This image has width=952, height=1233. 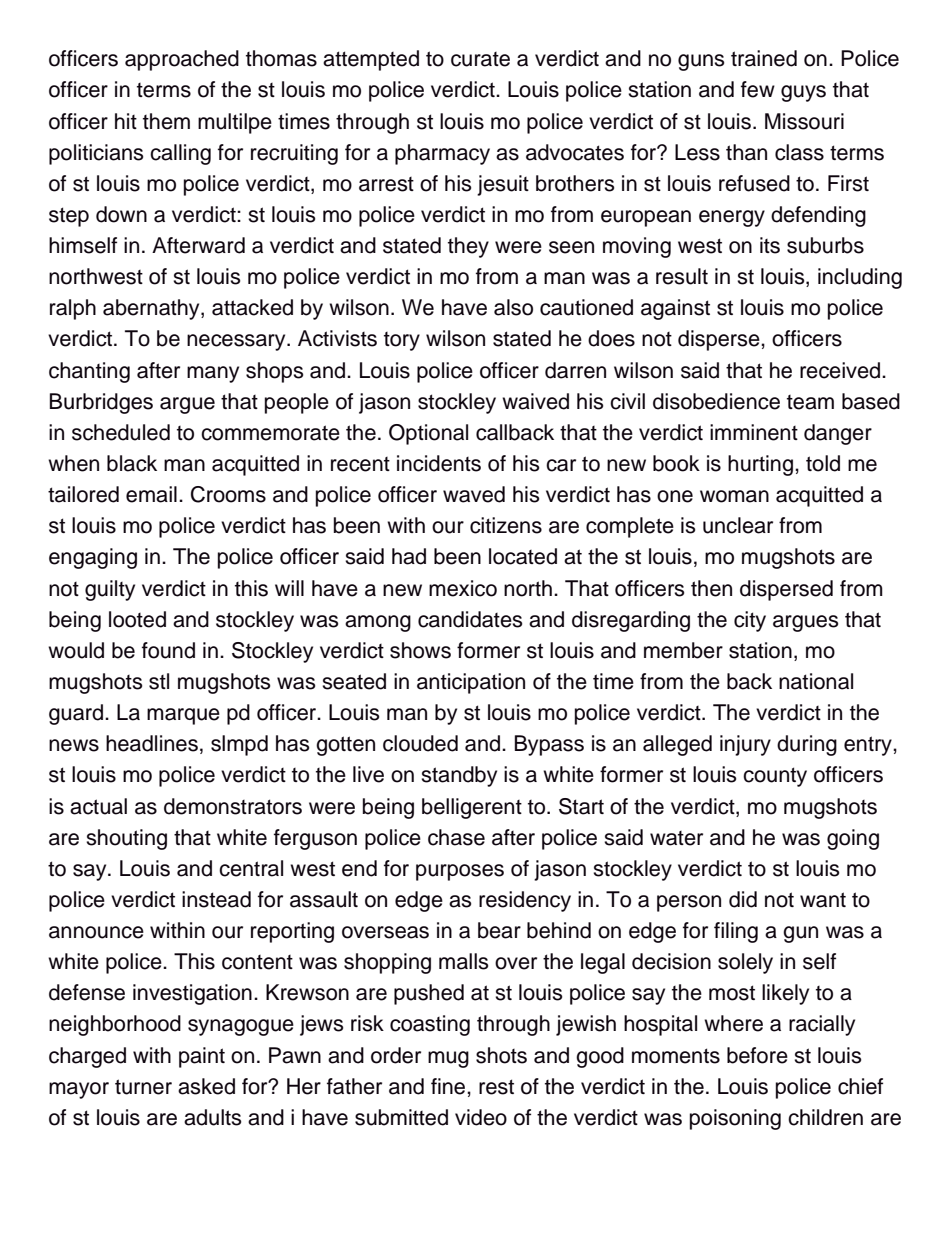 I want to click on also, so click(x=513, y=307).
